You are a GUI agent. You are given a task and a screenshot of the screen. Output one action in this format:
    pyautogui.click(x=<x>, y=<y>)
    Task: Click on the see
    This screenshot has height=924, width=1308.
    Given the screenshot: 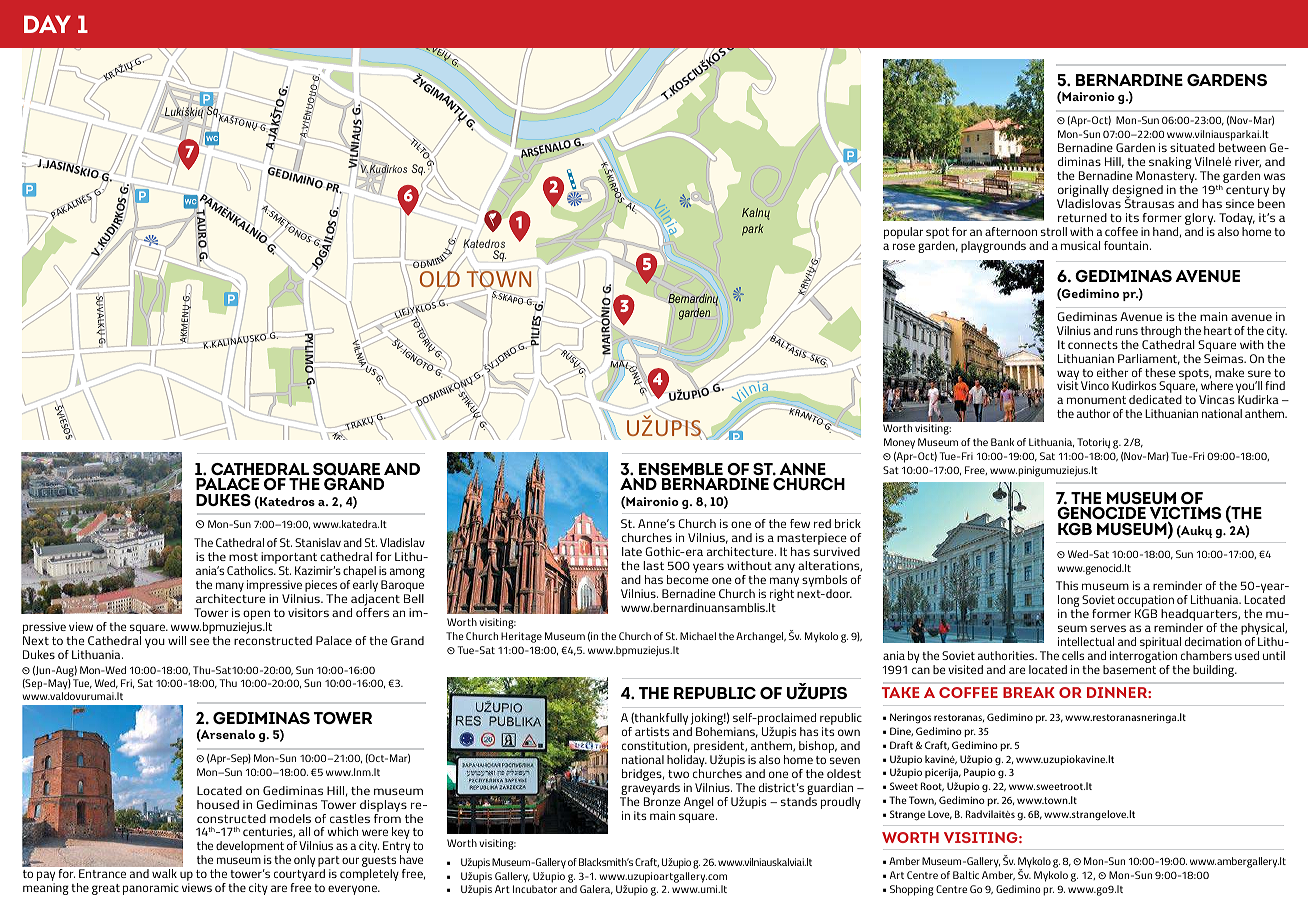 What is the action you would take?
    pyautogui.click(x=199, y=641)
